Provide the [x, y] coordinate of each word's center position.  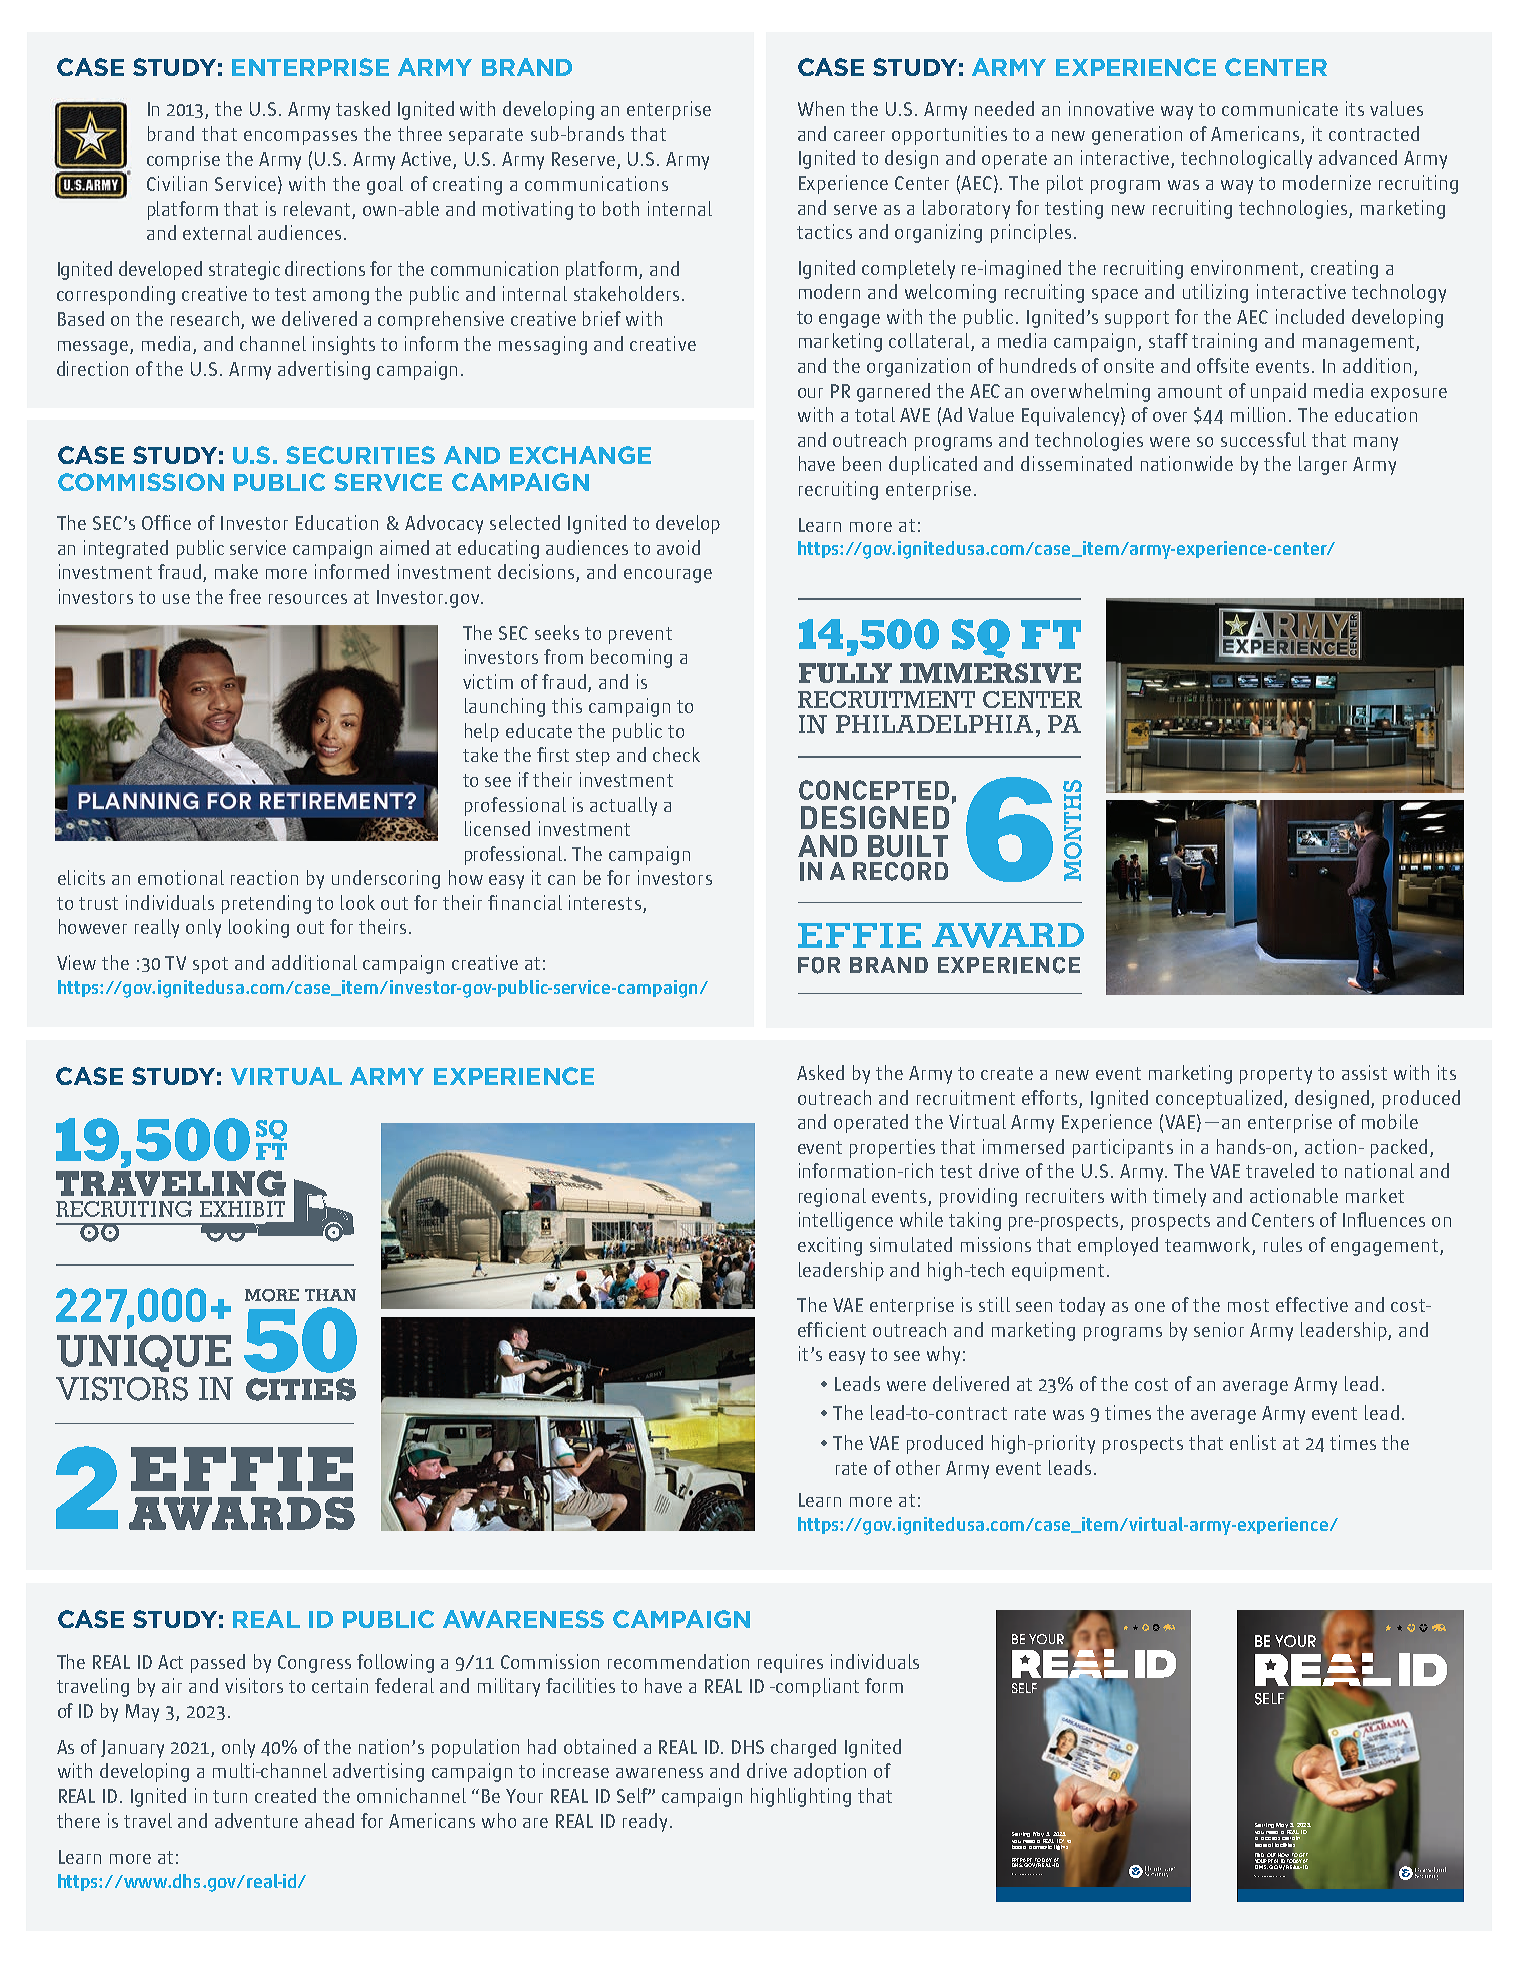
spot [210, 965]
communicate [1280, 108]
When [821, 108]
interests [605, 902]
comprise [183, 160]
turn [230, 1796]
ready [645, 1822]
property [1276, 1075]
